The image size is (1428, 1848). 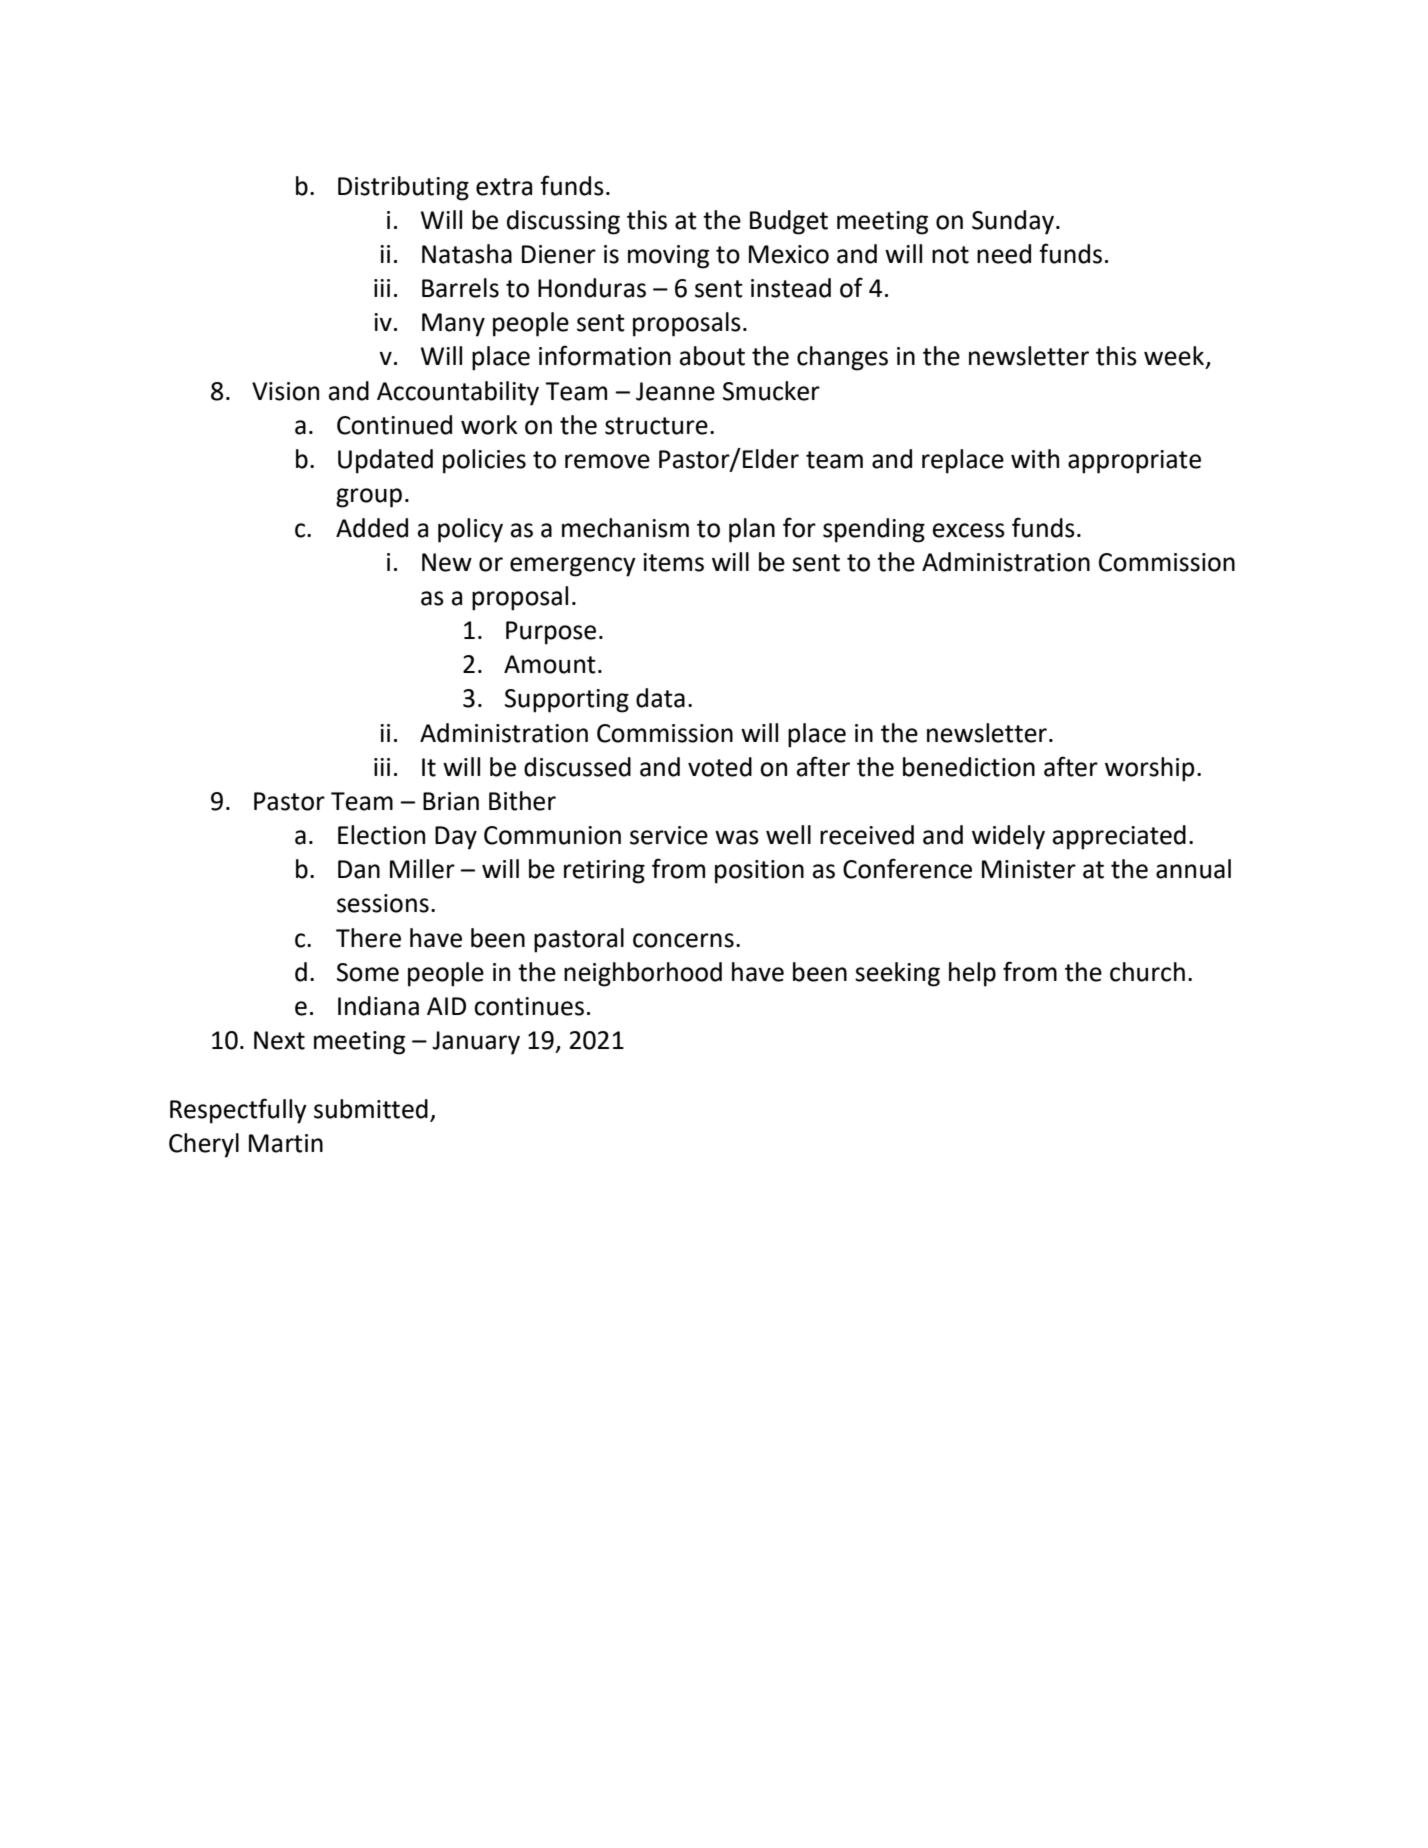 I want to click on data, so click(x=660, y=698).
